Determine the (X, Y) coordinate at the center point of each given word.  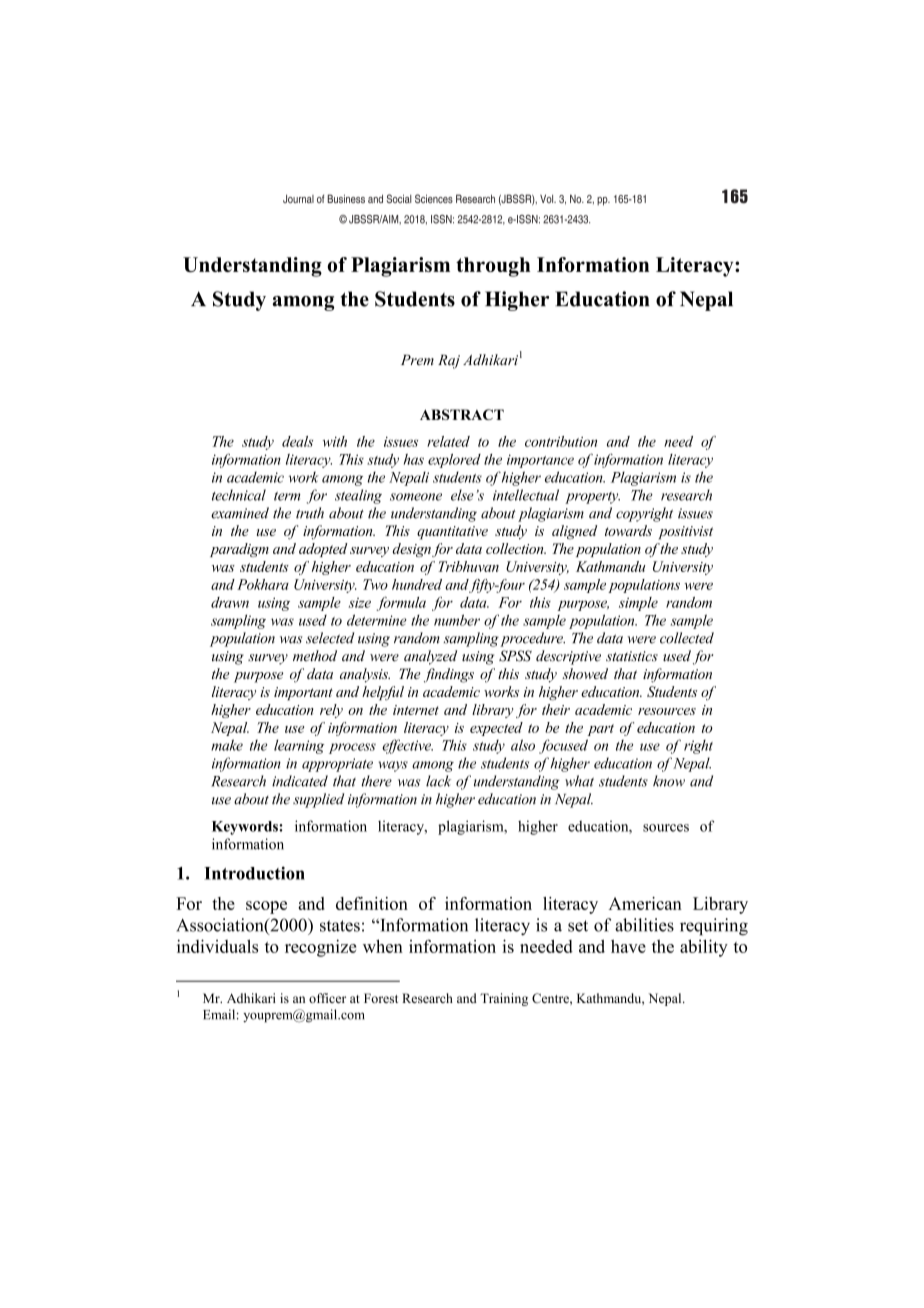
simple (638, 604)
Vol (548, 198)
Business (346, 198)
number (457, 620)
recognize (321, 948)
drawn (230, 602)
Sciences (434, 198)
